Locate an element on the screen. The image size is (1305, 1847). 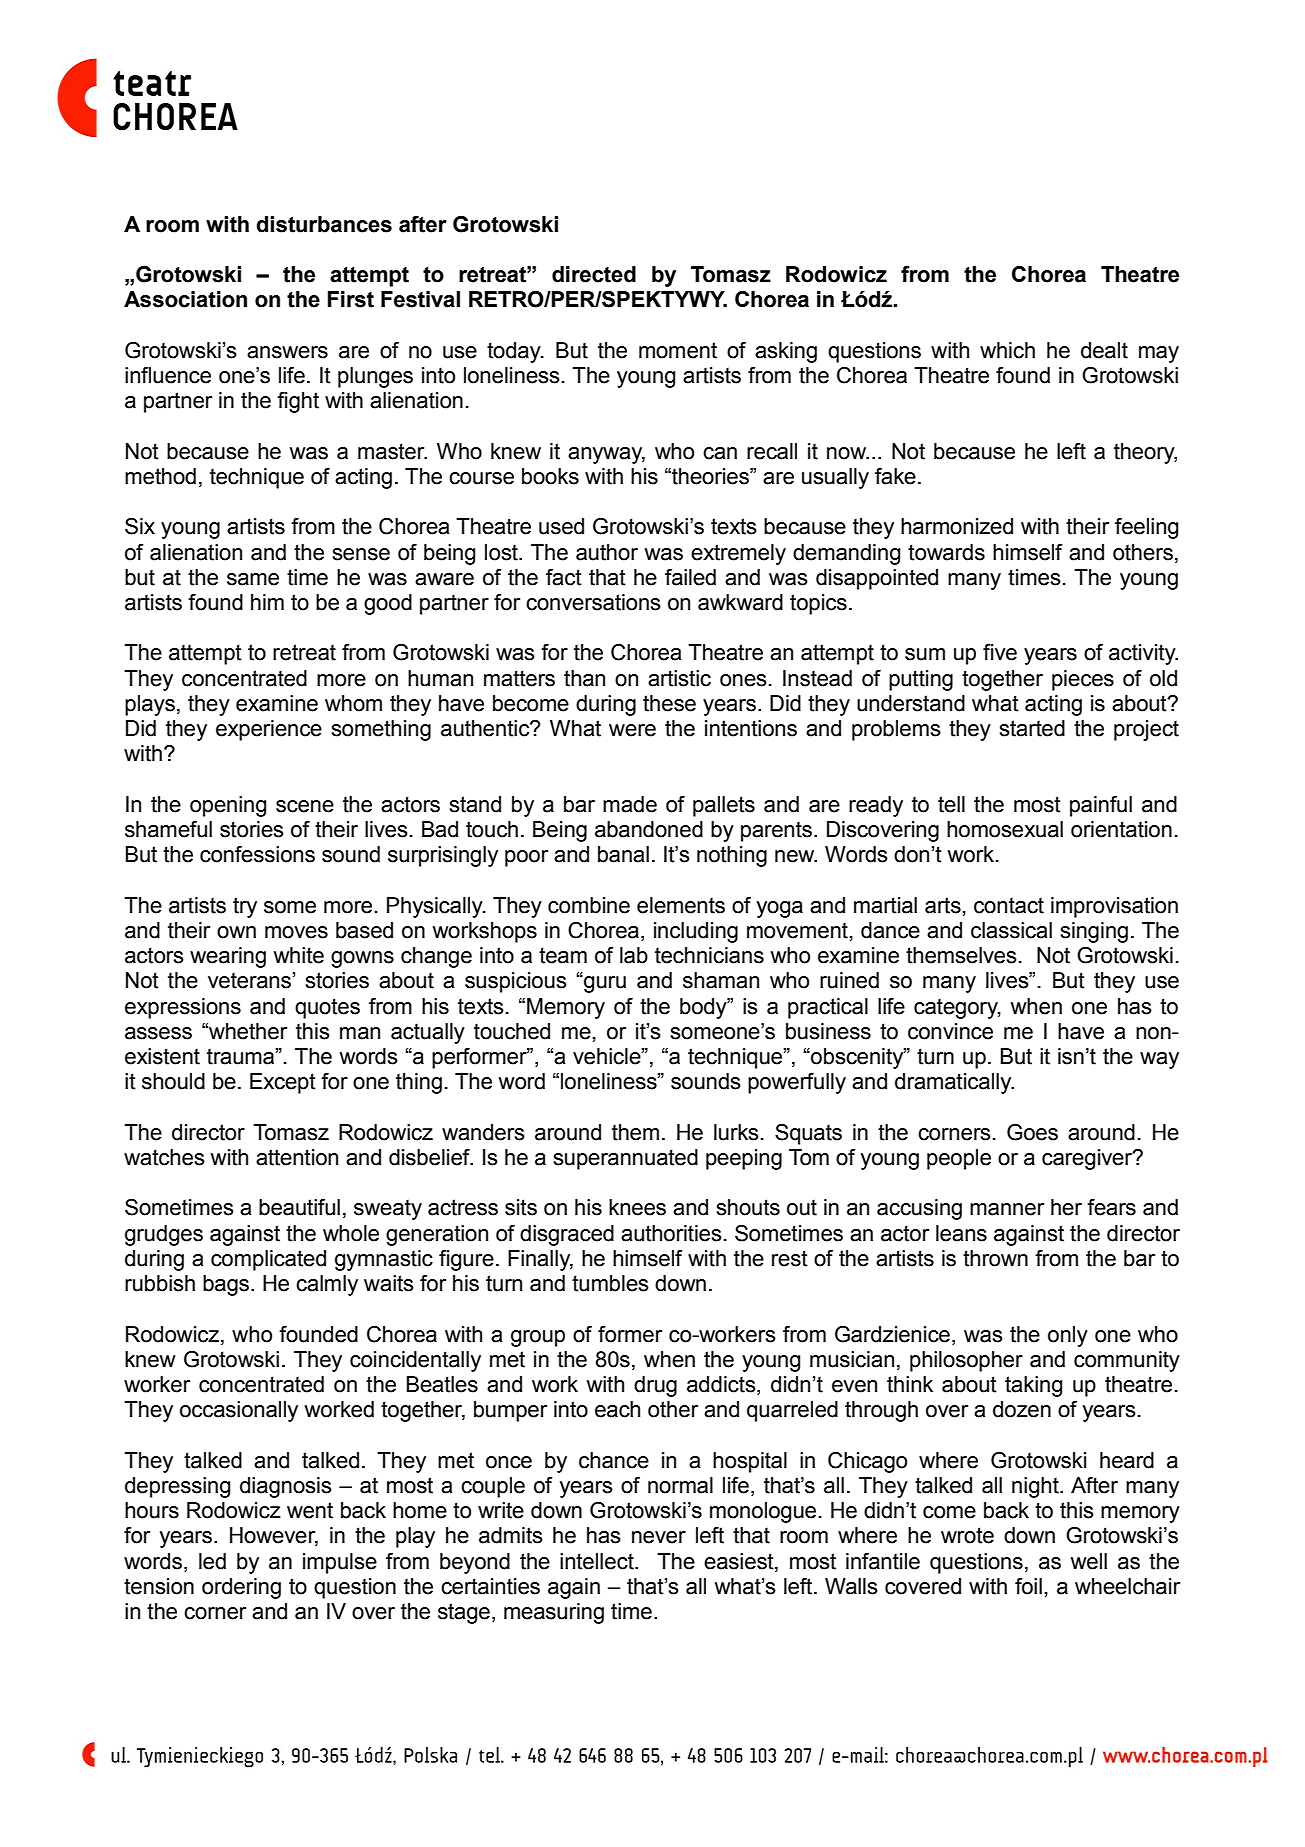
only is located at coordinates (1068, 1336).
